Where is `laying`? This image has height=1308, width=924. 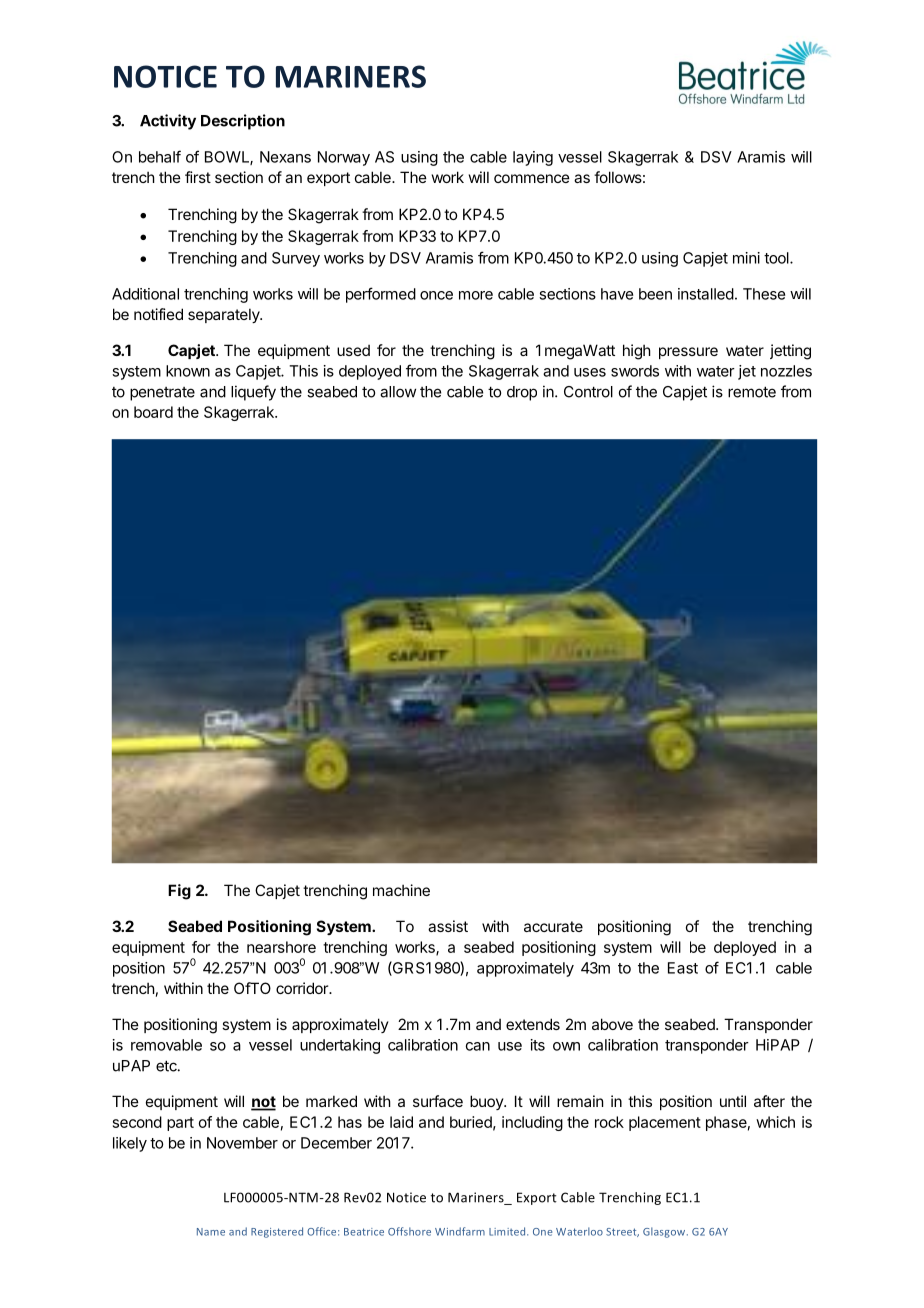 laying is located at coordinates (533, 158).
